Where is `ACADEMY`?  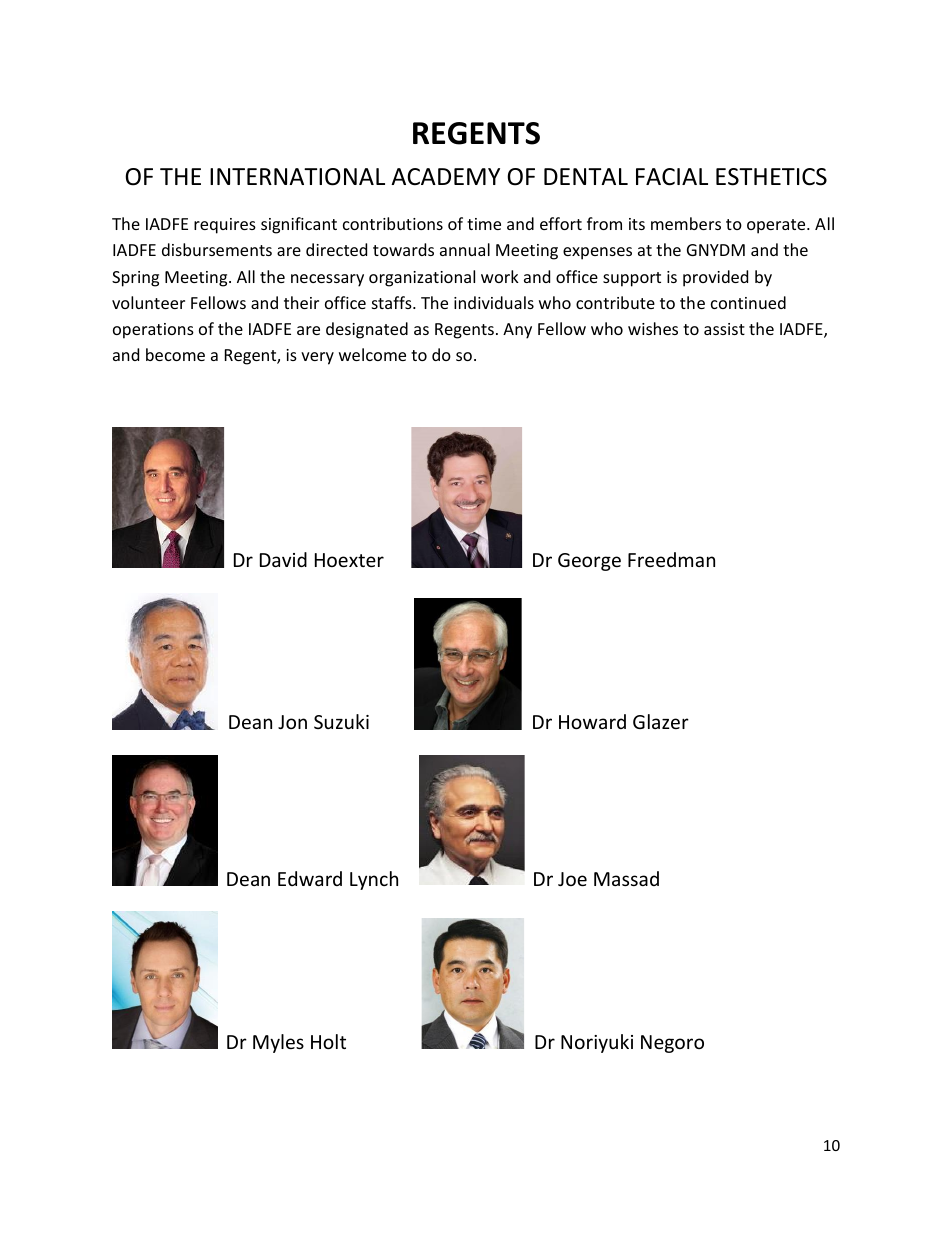
ACADEMY is located at coordinates (445, 176).
